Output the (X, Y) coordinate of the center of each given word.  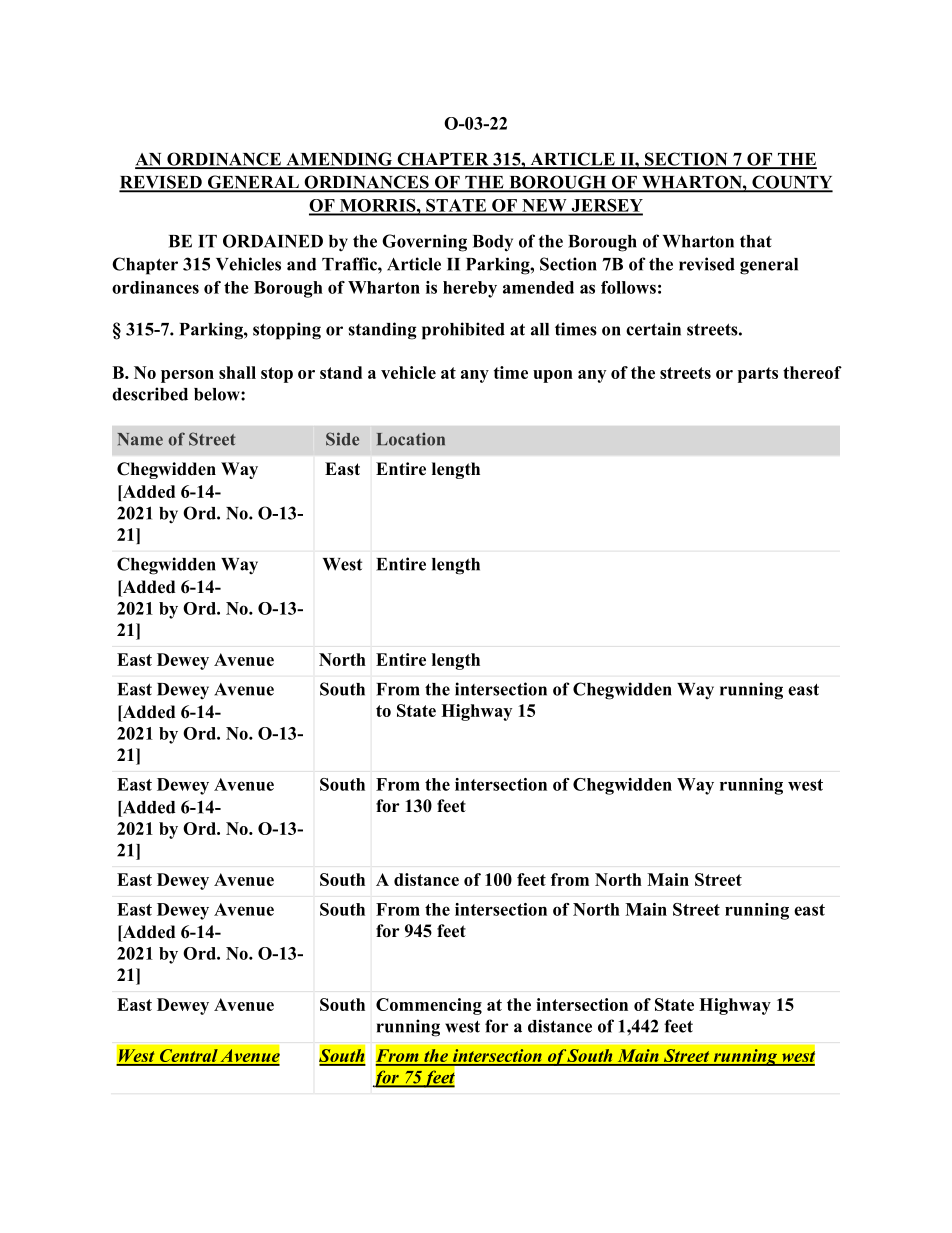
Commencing (429, 1006)
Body (493, 243)
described (150, 394)
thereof (812, 372)
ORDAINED (273, 241)
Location (411, 439)
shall (237, 372)
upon (553, 376)
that (756, 241)
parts (758, 375)
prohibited (463, 331)
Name (140, 439)
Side (342, 439)
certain (653, 329)
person (187, 376)
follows (628, 287)
